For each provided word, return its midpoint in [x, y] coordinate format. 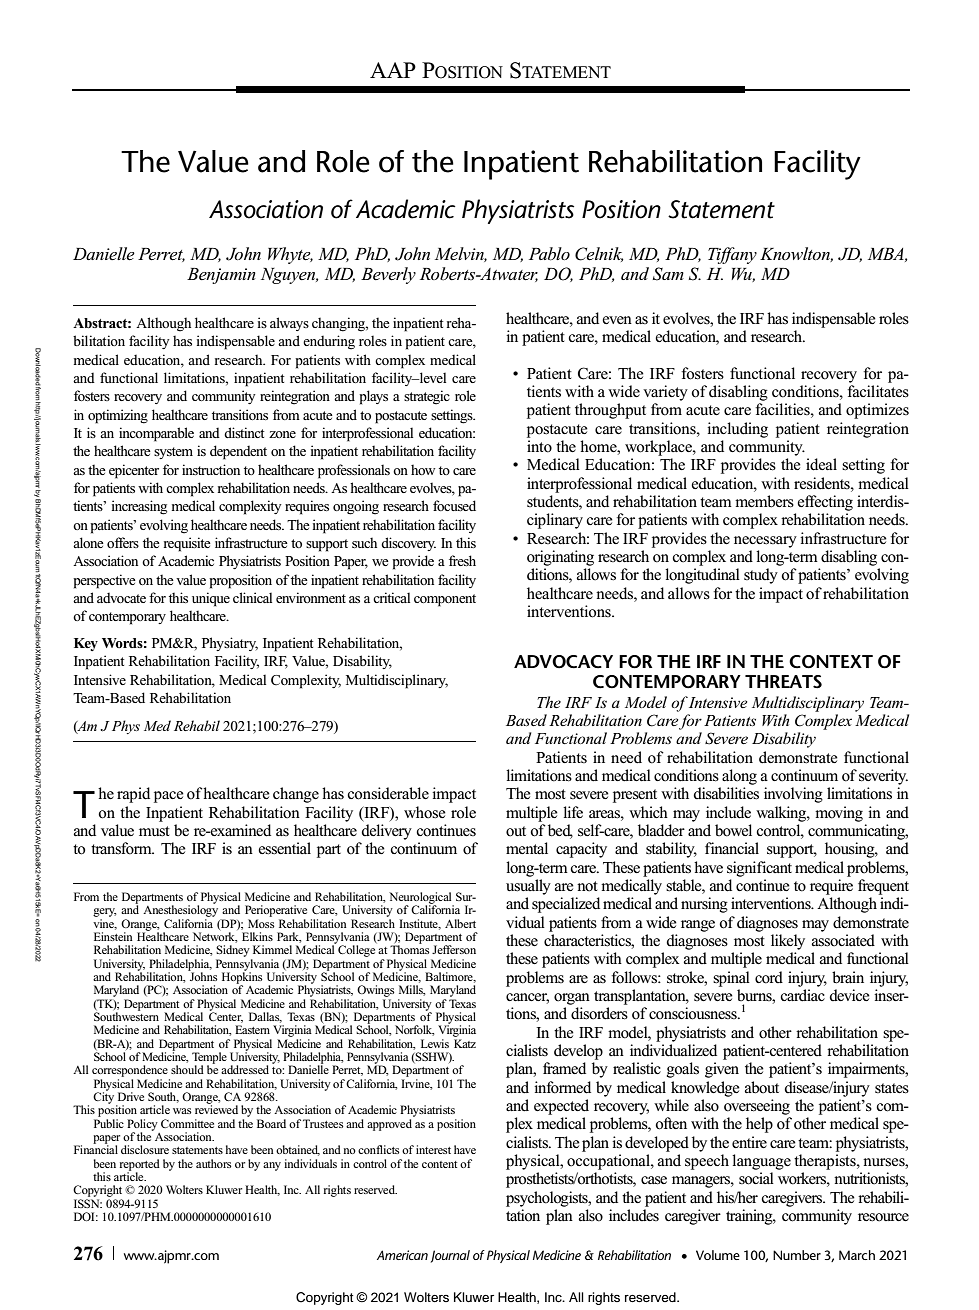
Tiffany [732, 255]
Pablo [549, 254]
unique [211, 599]
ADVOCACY [563, 662]
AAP [393, 70]
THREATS [783, 682]
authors [214, 1163]
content [439, 1164]
